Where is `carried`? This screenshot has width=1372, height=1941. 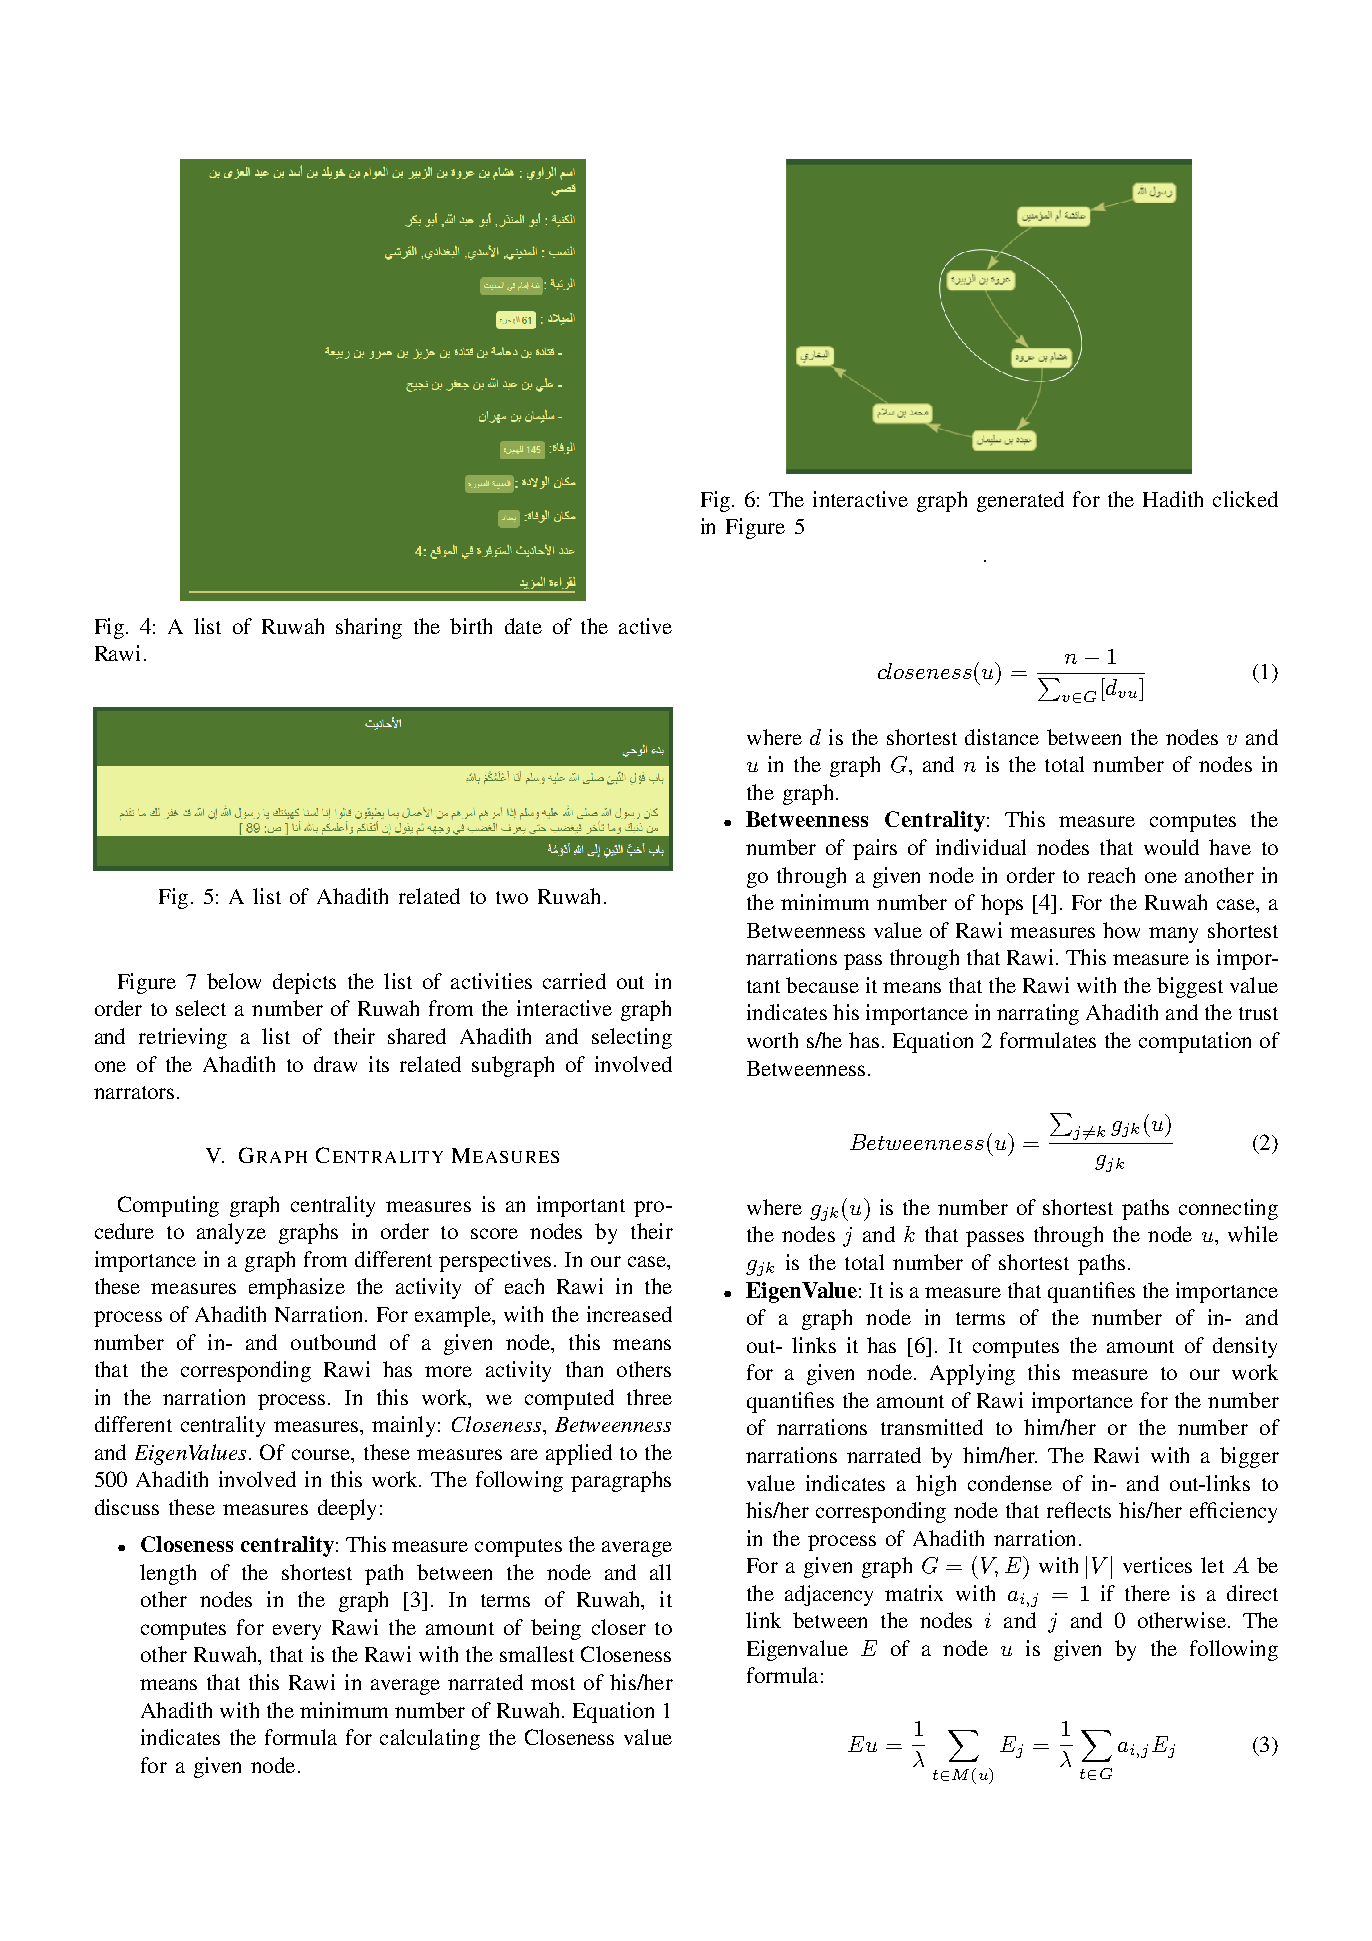 carried is located at coordinates (574, 981).
